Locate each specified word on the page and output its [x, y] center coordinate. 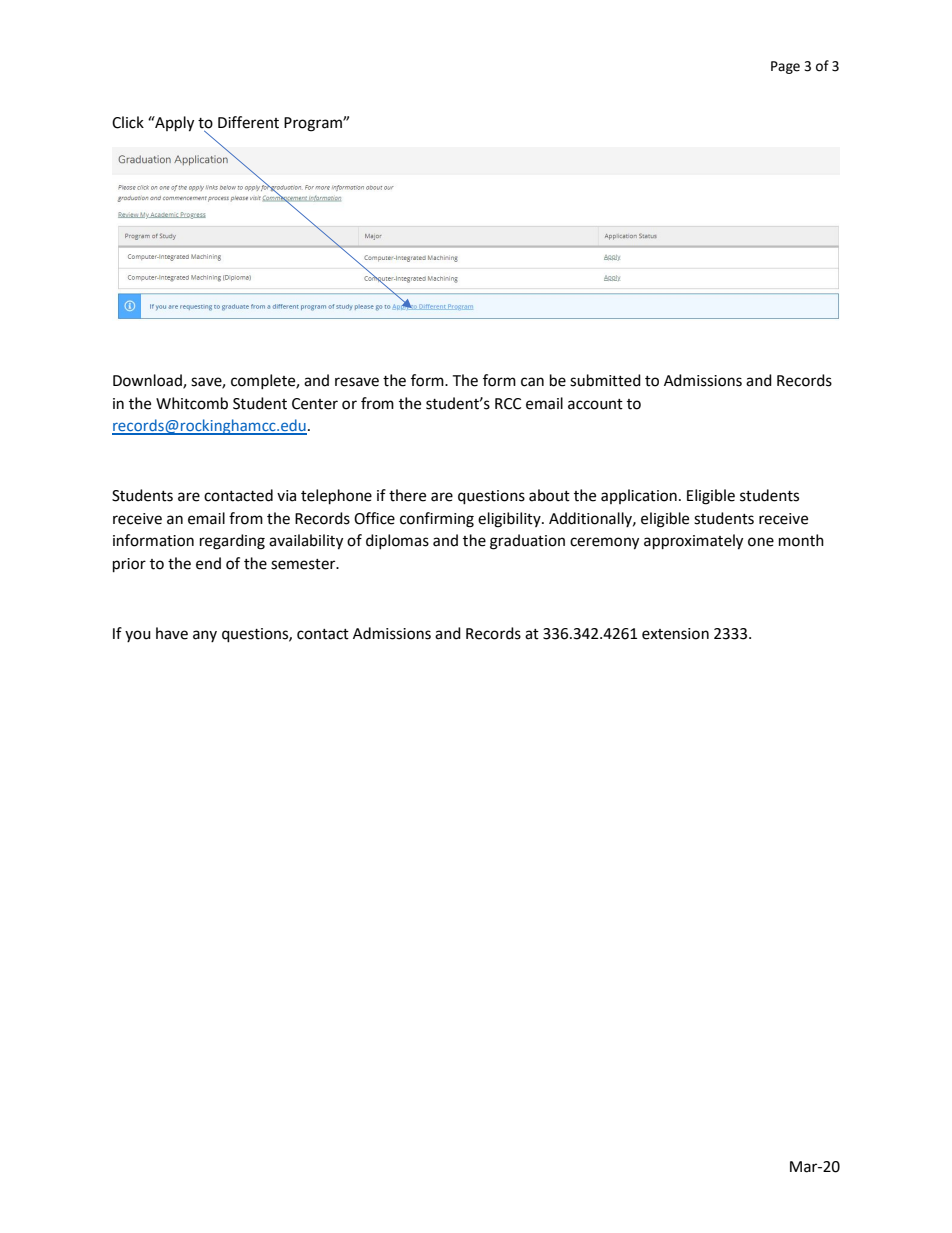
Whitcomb [192, 403]
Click [128, 122]
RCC [508, 404]
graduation [527, 542]
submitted [605, 380]
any [205, 636]
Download [148, 381]
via [286, 496]
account [595, 404]
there [407, 495]
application [639, 496]
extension [675, 634]
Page [785, 67]
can [532, 382]
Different [248, 122]
